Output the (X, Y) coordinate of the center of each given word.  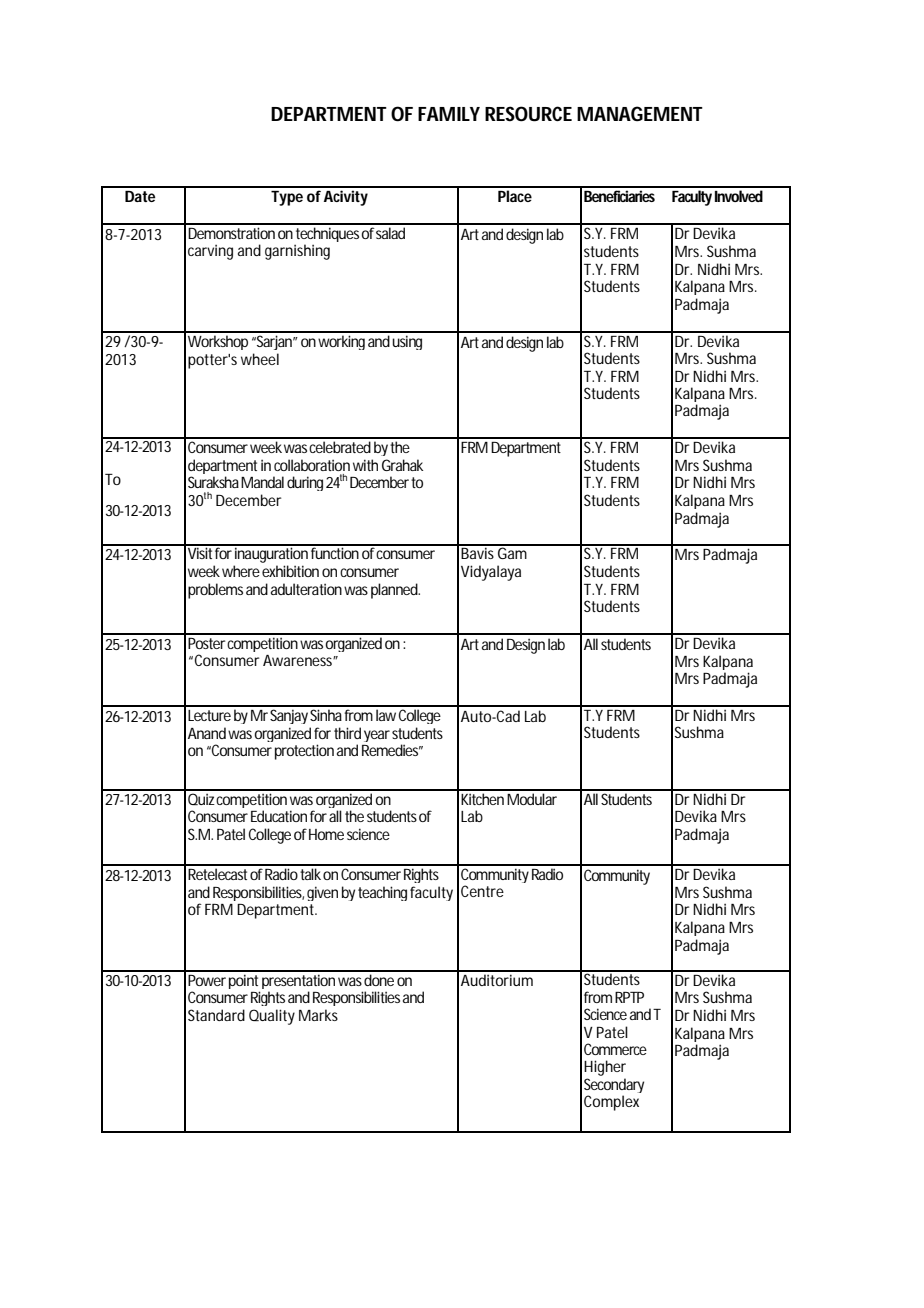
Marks (318, 1015)
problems (215, 591)
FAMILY (449, 114)
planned (395, 591)
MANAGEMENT (640, 113)
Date (140, 196)
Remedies (392, 750)
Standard (216, 1015)
